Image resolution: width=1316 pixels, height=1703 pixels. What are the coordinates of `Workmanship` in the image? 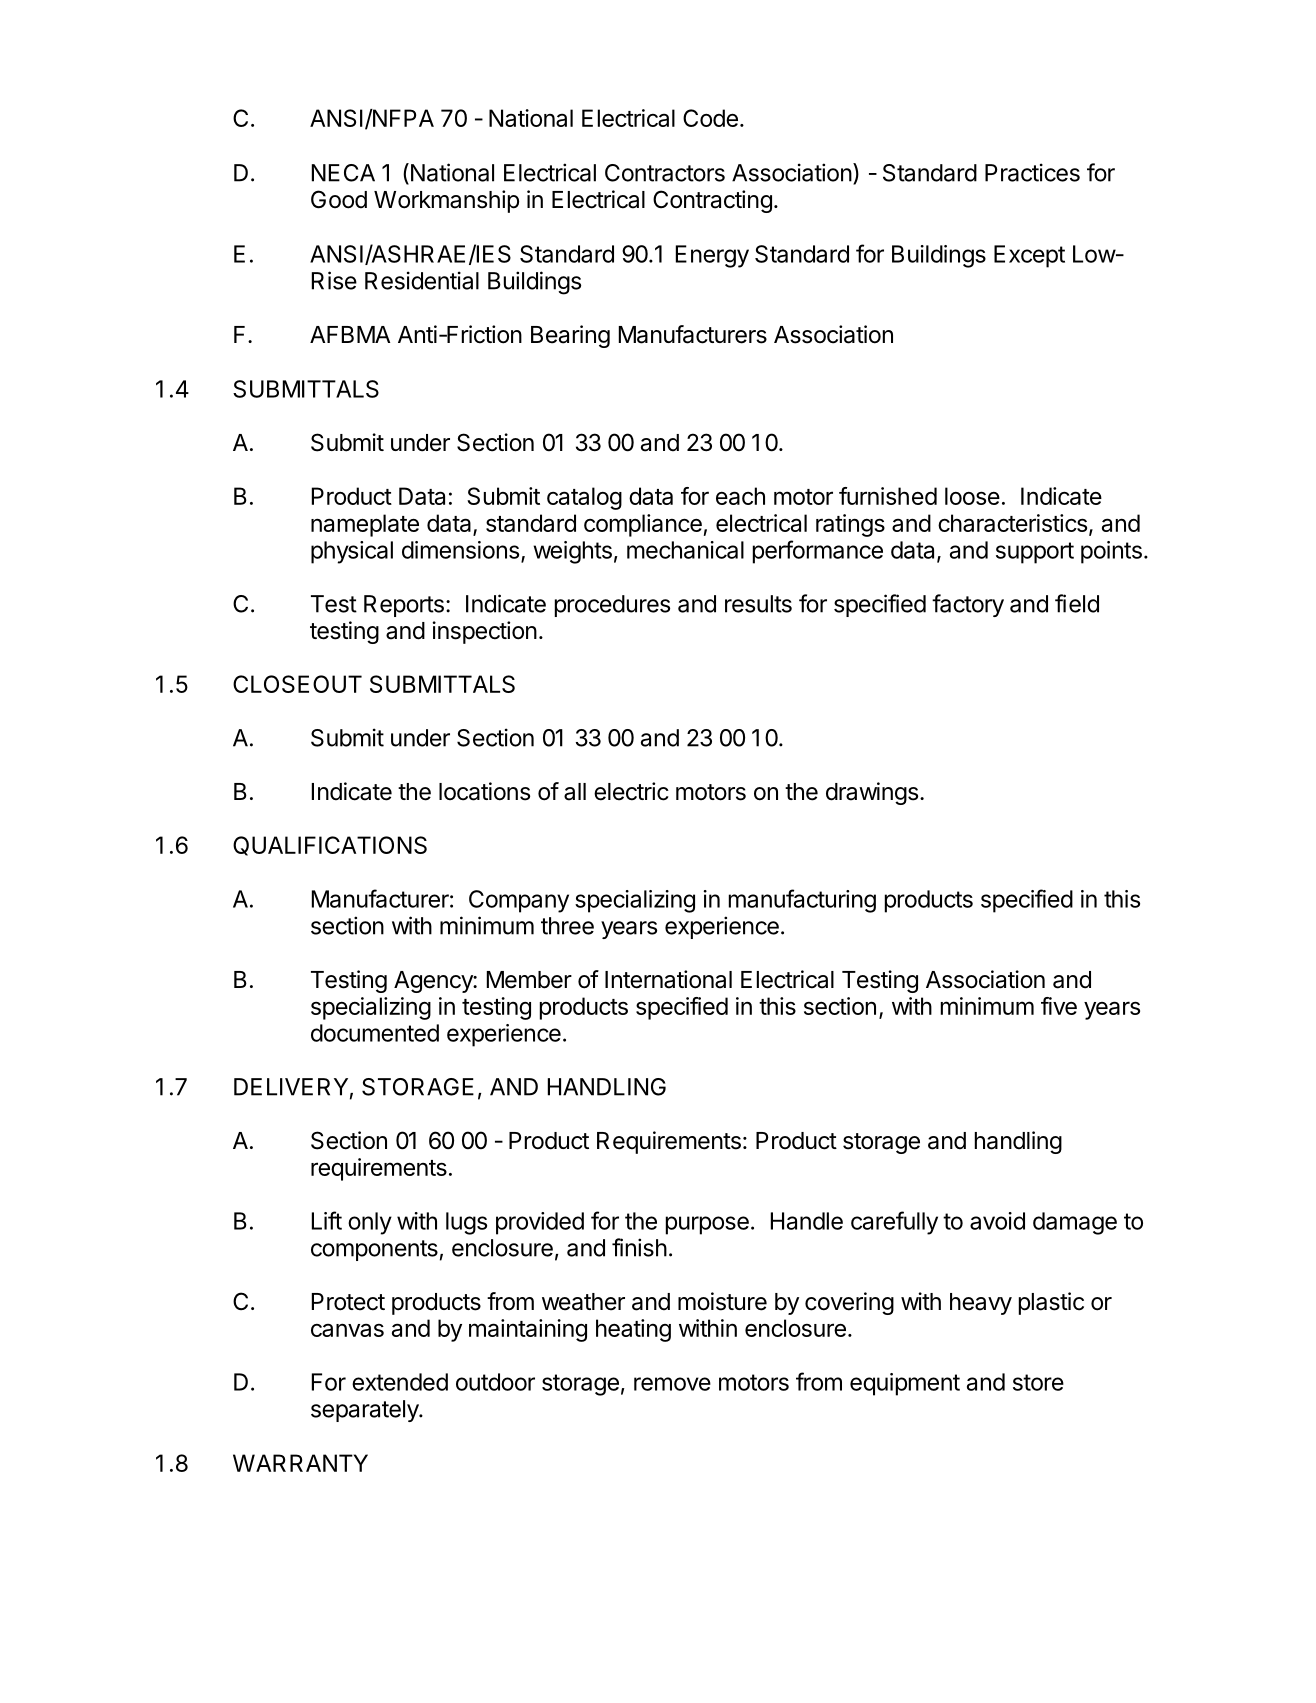 It's located at (446, 201).
